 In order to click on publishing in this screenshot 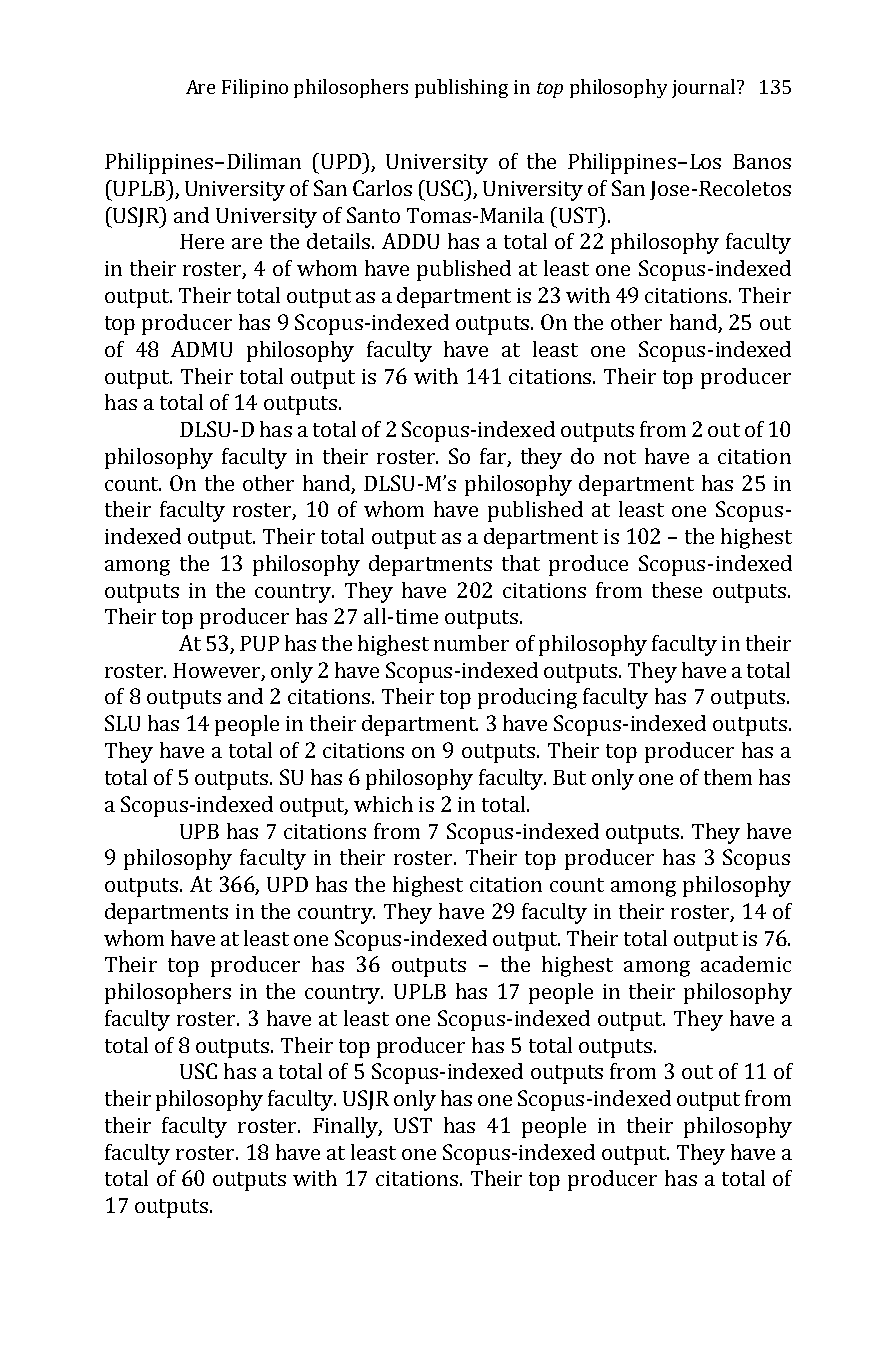, I will do `click(461, 88)`.
